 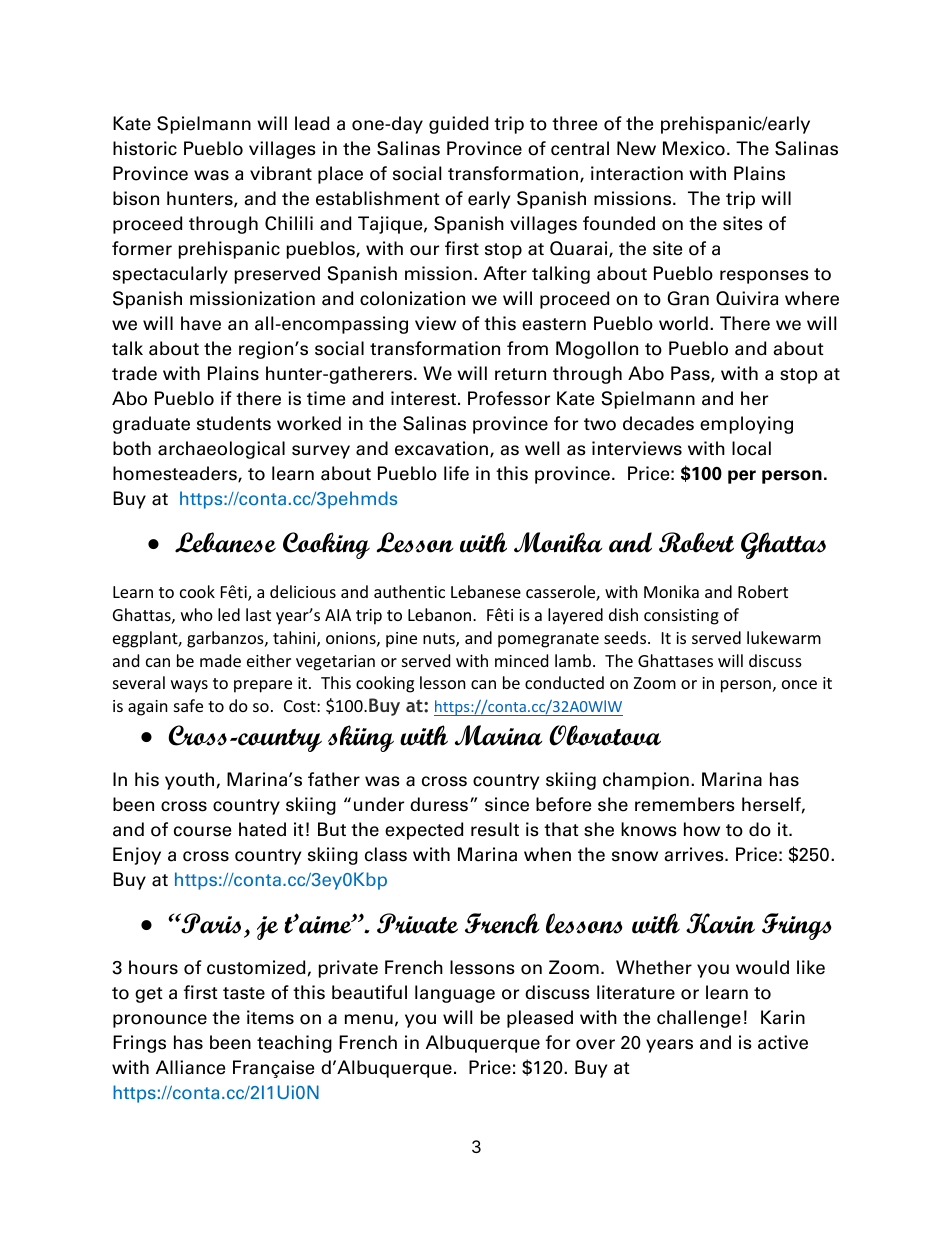 I want to click on Lebanon, so click(x=439, y=614).
